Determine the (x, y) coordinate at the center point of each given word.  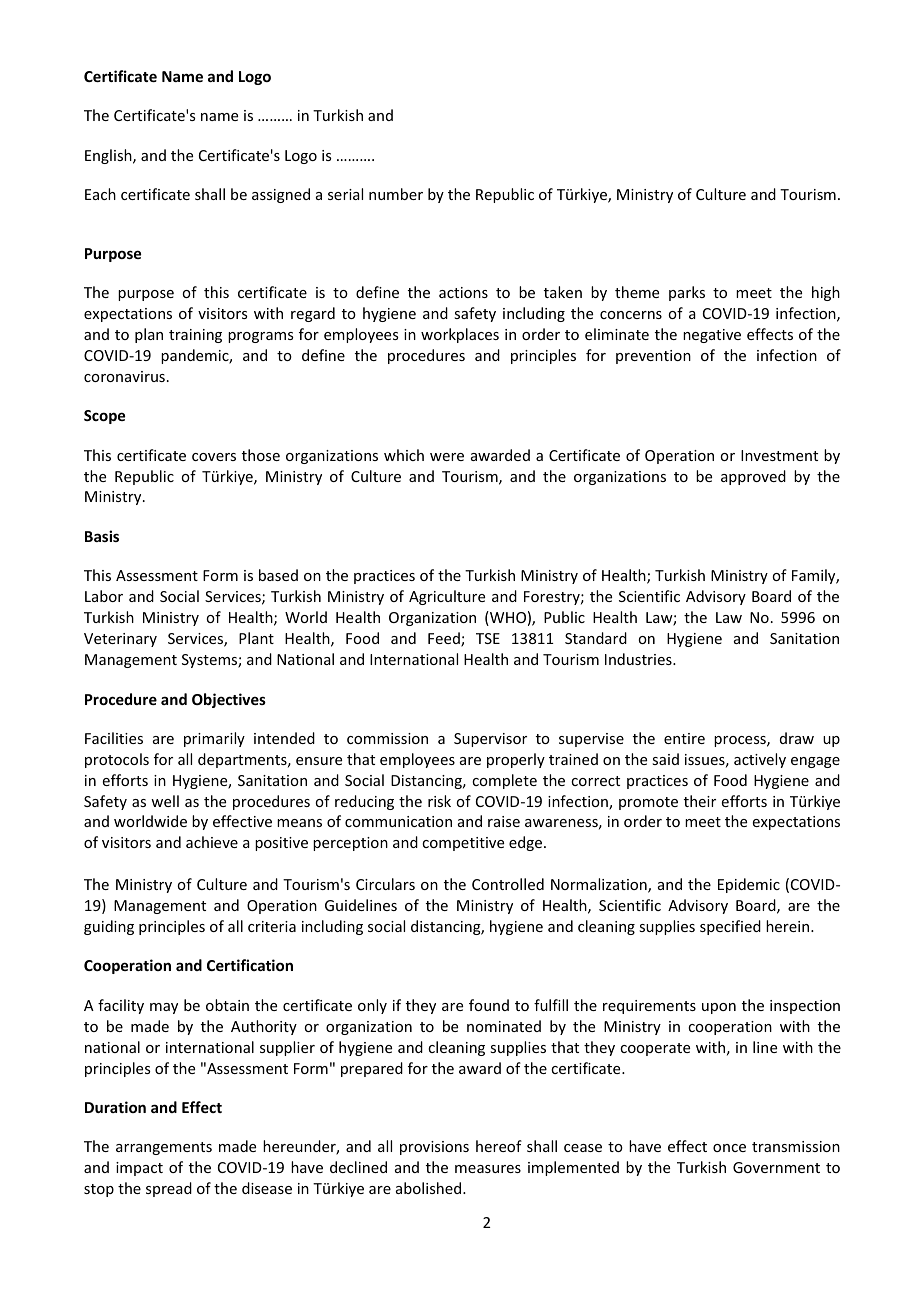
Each (100, 194)
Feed (445, 639)
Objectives (229, 700)
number (396, 194)
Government (776, 1167)
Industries (639, 659)
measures (488, 1169)
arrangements (164, 1148)
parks (687, 293)
